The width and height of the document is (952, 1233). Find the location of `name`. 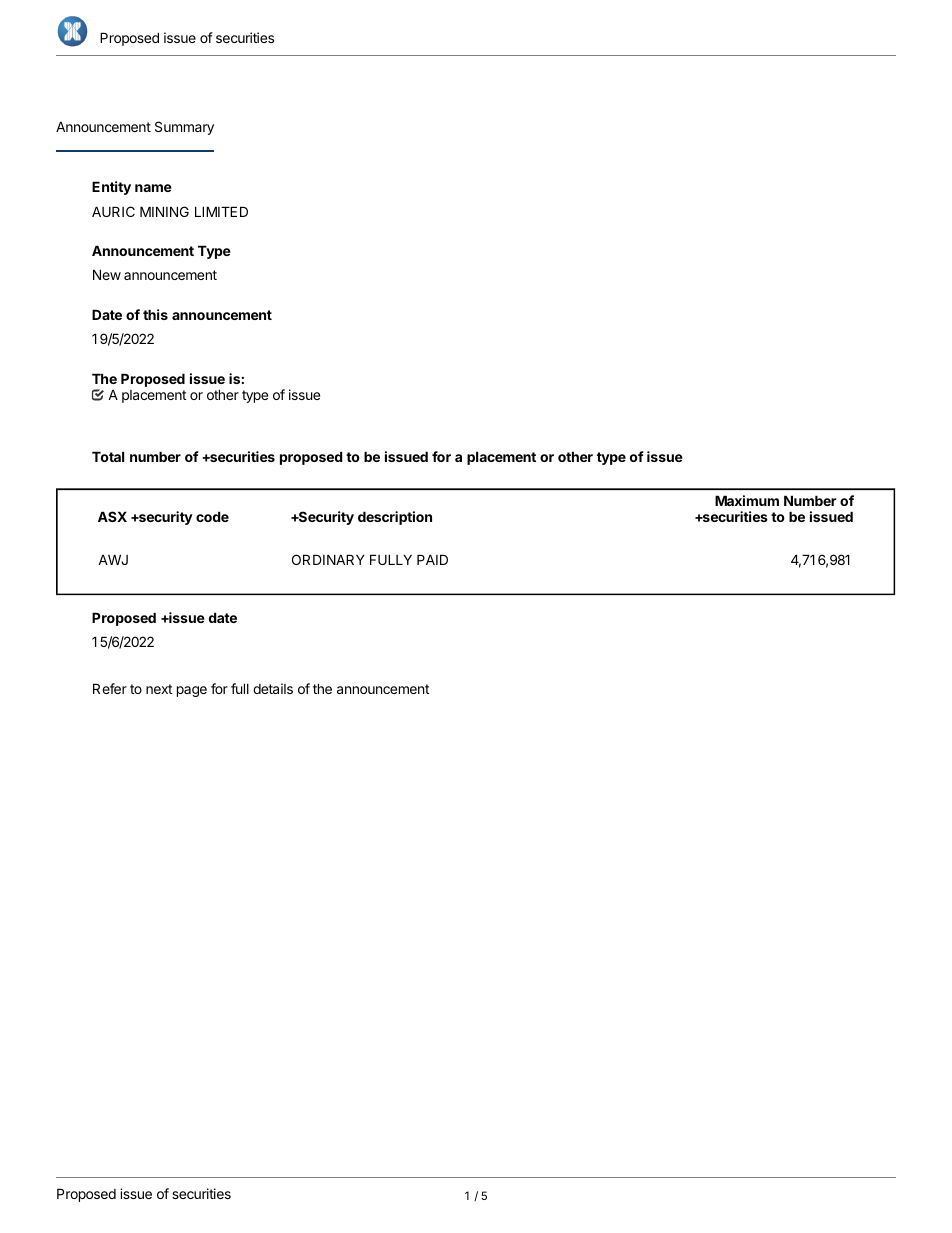

name is located at coordinates (153, 188).
